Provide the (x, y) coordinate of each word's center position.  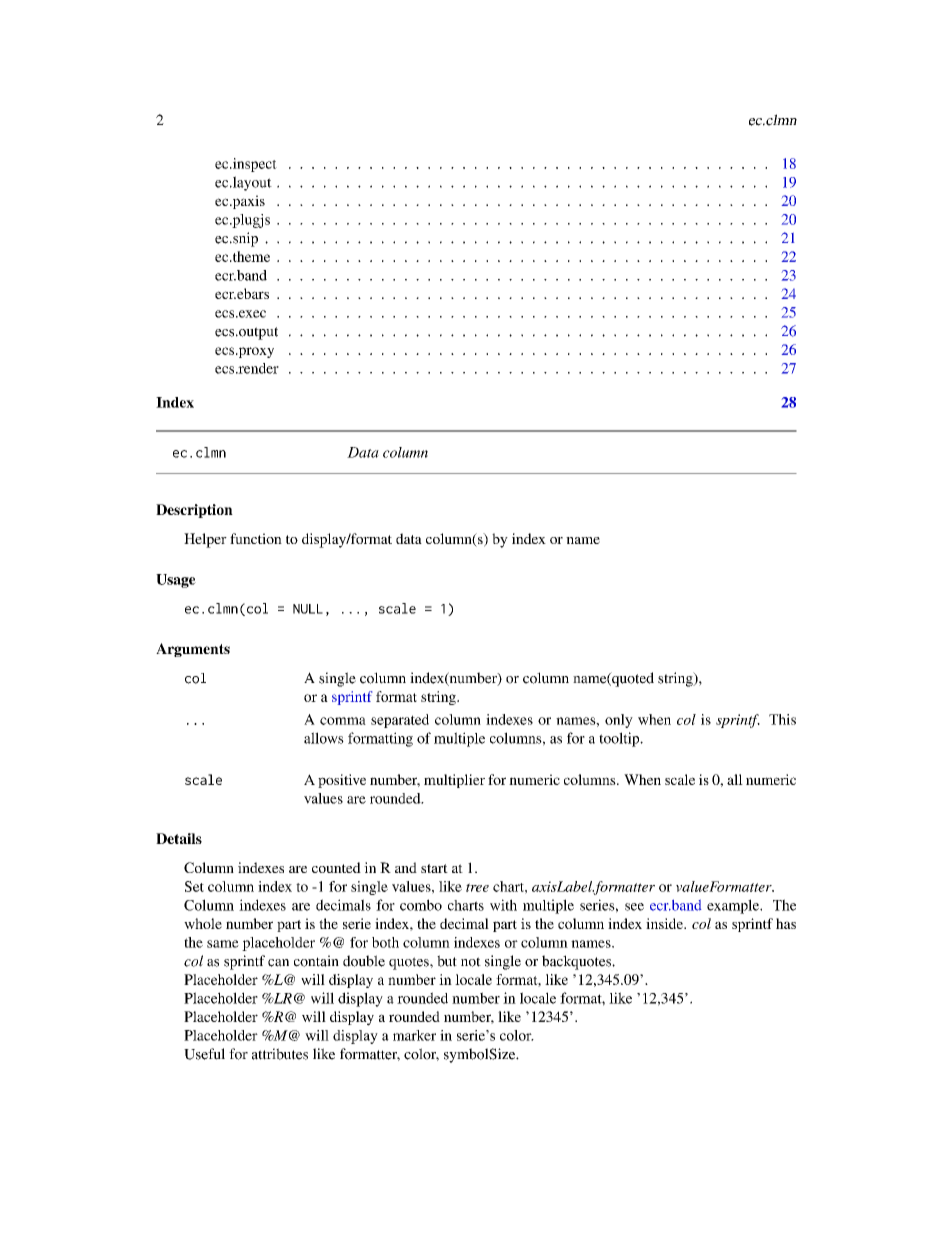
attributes (280, 1054)
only (619, 721)
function (256, 538)
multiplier (454, 781)
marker (414, 1035)
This (782, 719)
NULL (308, 609)
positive (342, 781)
